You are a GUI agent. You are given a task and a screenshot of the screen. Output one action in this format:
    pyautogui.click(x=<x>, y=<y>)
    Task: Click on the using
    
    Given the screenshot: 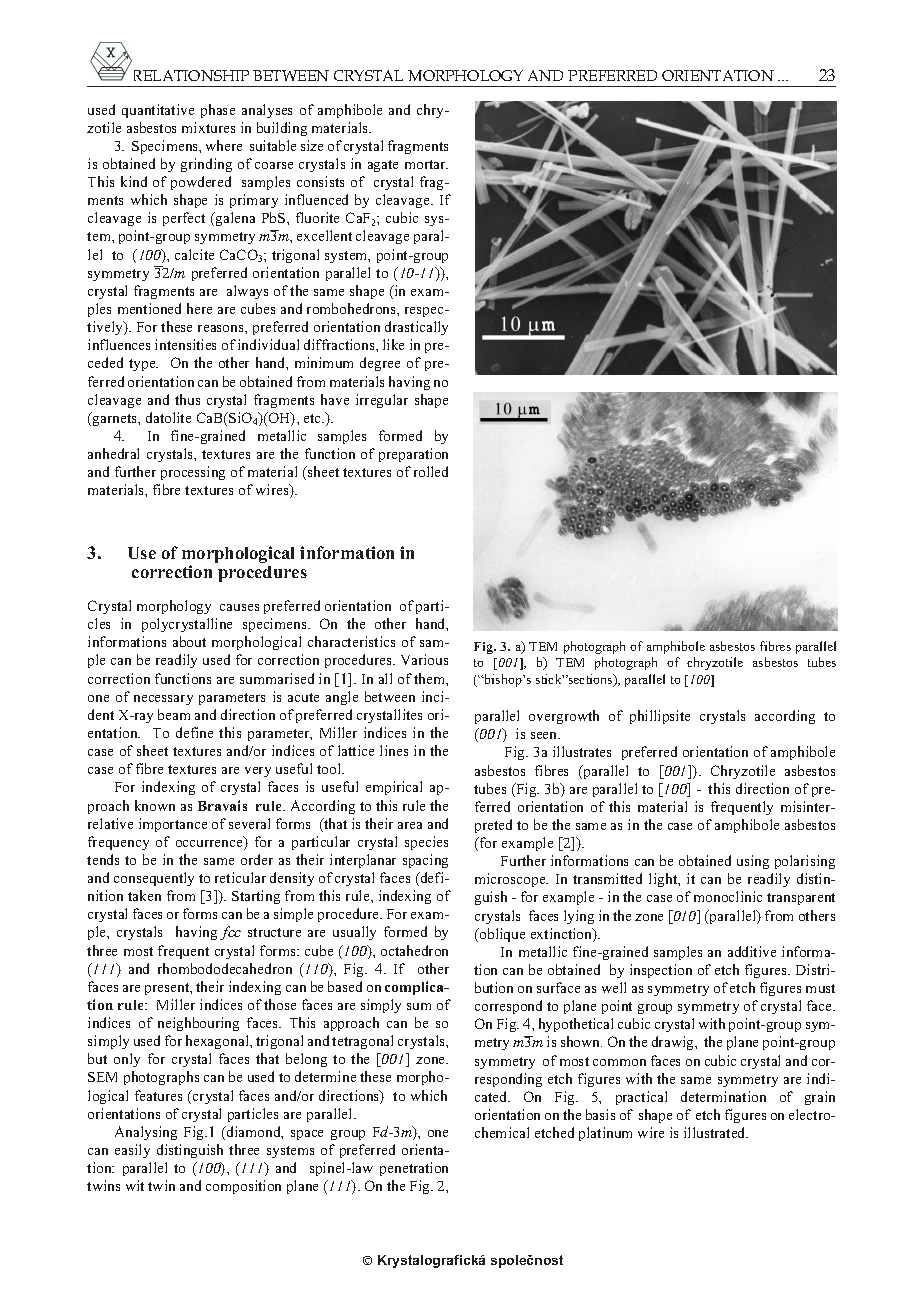 What is the action you would take?
    pyautogui.click(x=753, y=862)
